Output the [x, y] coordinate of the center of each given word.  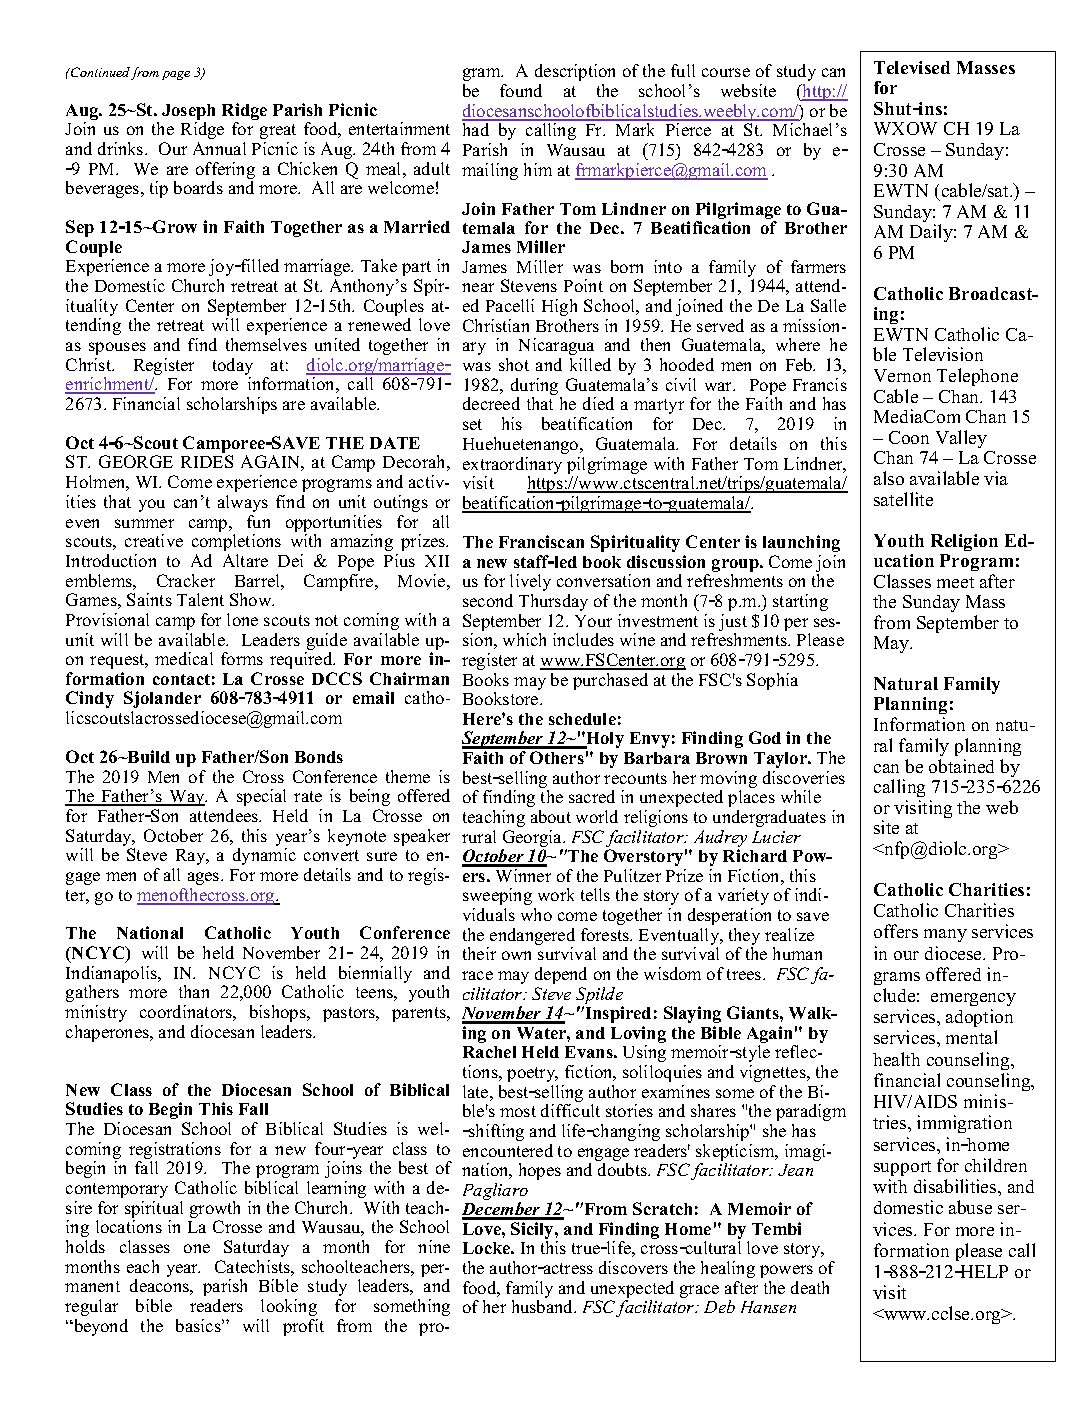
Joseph [188, 113]
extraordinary [512, 467]
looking [289, 1307]
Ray [192, 857]
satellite [903, 499]
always [243, 503]
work [556, 894]
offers [896, 931]
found [521, 90]
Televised [912, 67]
